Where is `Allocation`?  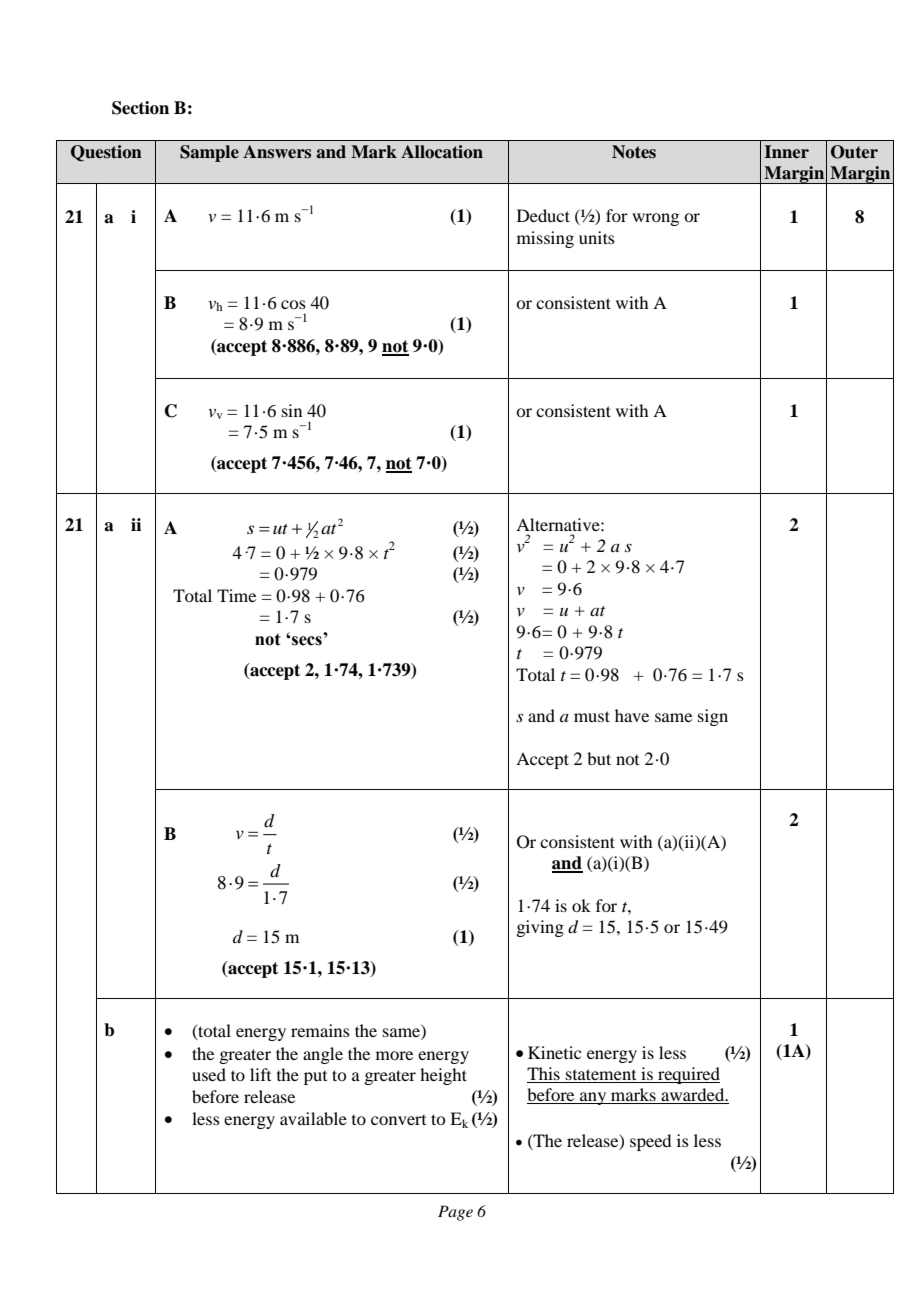
Allocation is located at coordinates (442, 152).
